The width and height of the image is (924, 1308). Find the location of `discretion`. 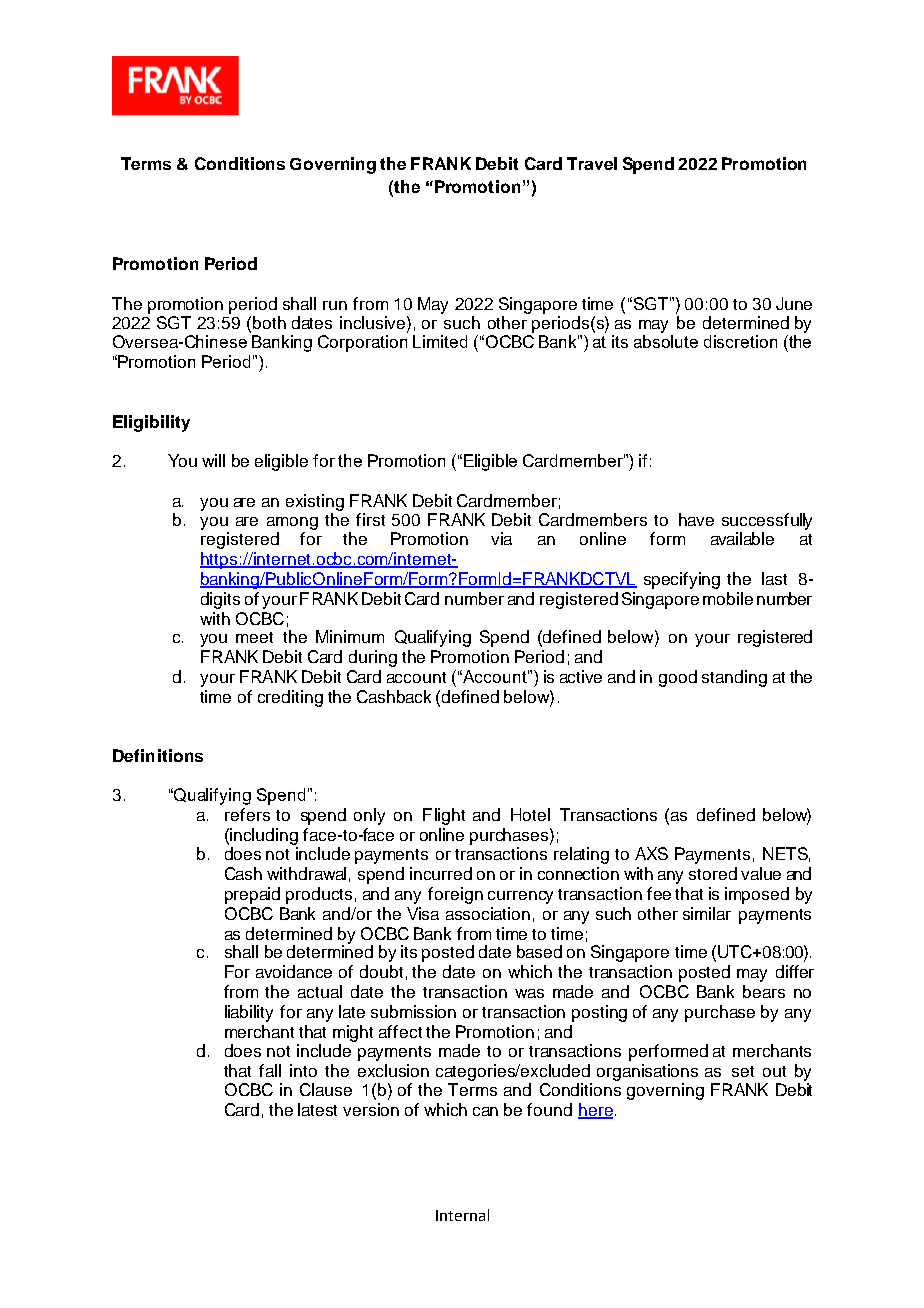

discretion is located at coordinates (740, 341).
